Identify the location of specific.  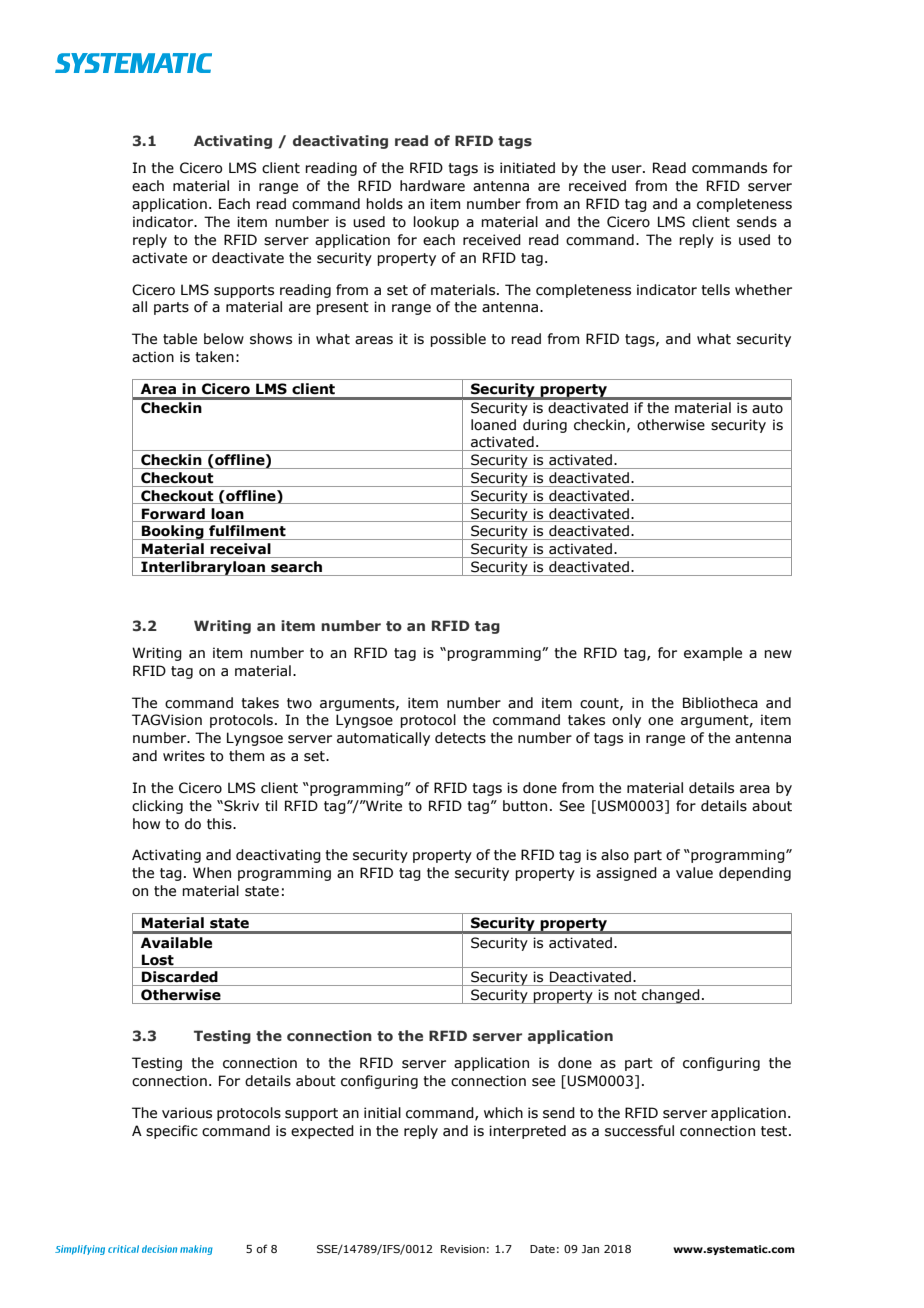
(172, 1132).
